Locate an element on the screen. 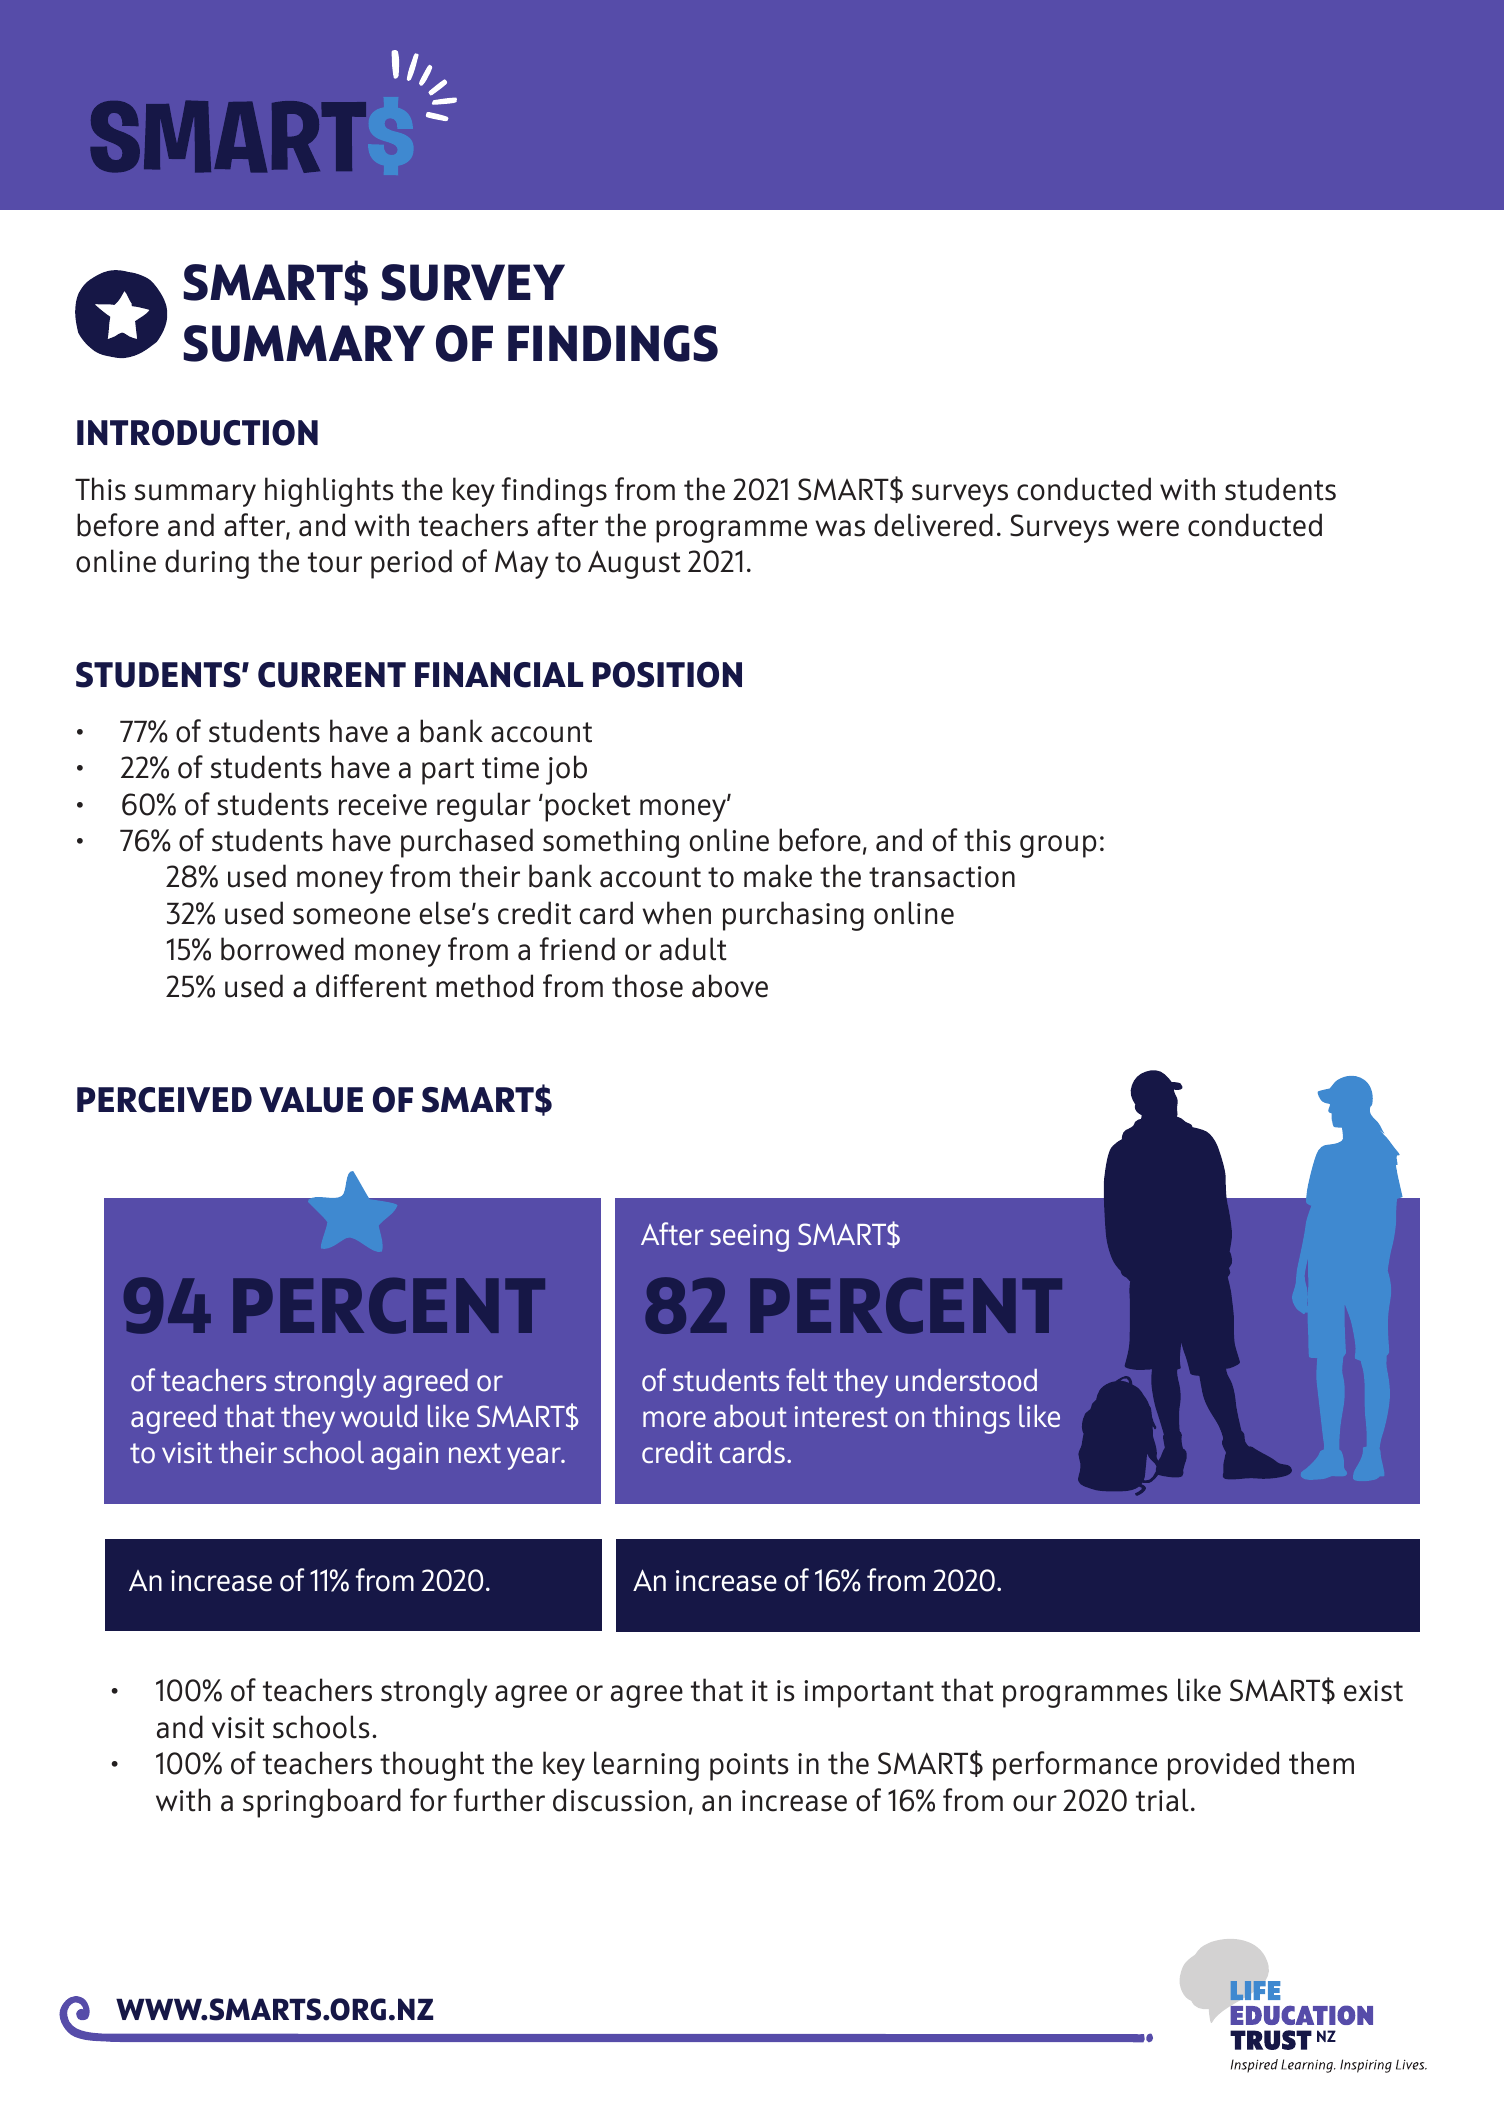  were is located at coordinates (1148, 528).
